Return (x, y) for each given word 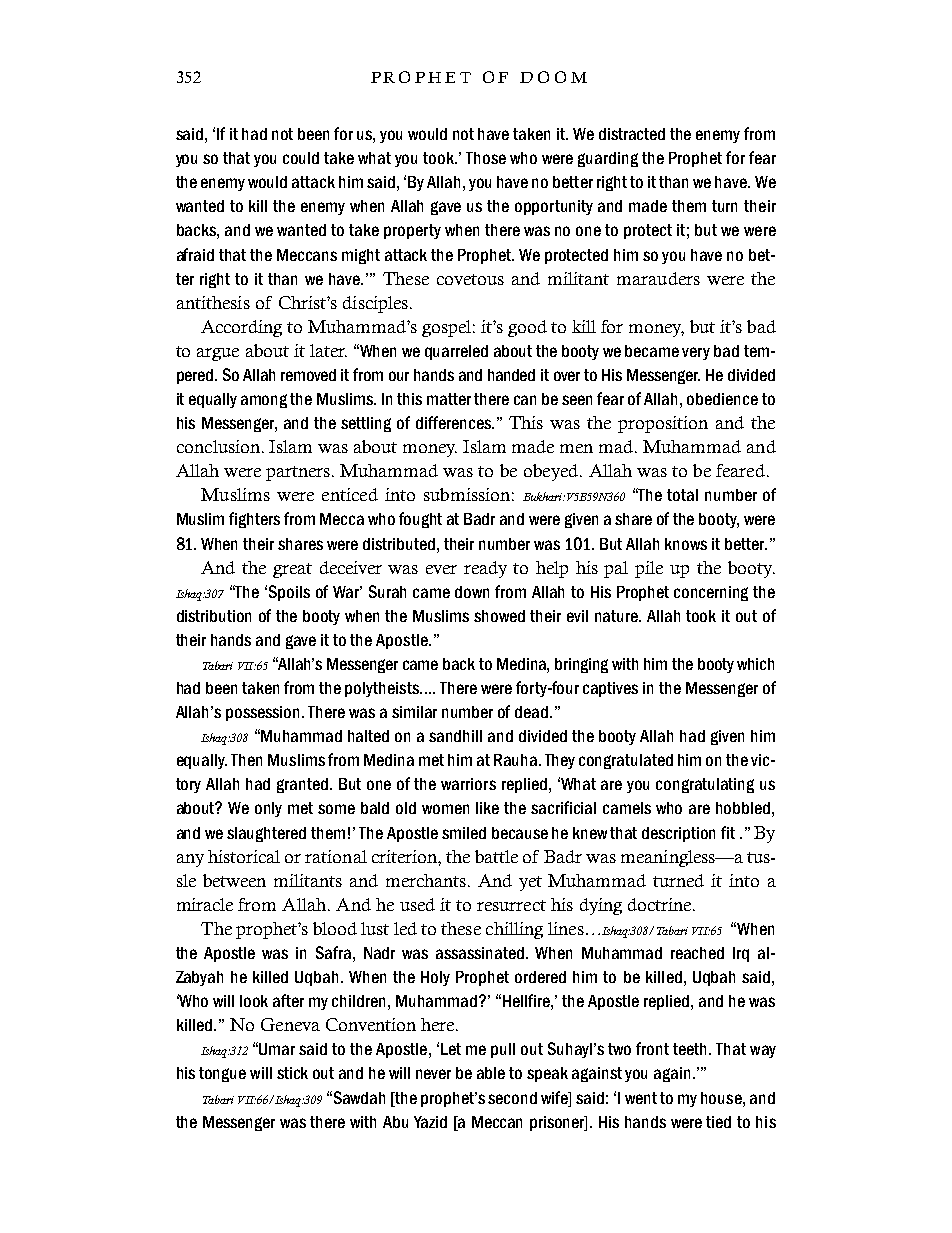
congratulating (705, 785)
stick (292, 1073)
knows (686, 544)
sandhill (455, 736)
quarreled (456, 352)
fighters (254, 520)
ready (485, 569)
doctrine (661, 904)
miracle (205, 904)
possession (262, 713)
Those (486, 158)
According (241, 328)
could (301, 158)
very (696, 353)
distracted (632, 134)
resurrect (511, 905)
